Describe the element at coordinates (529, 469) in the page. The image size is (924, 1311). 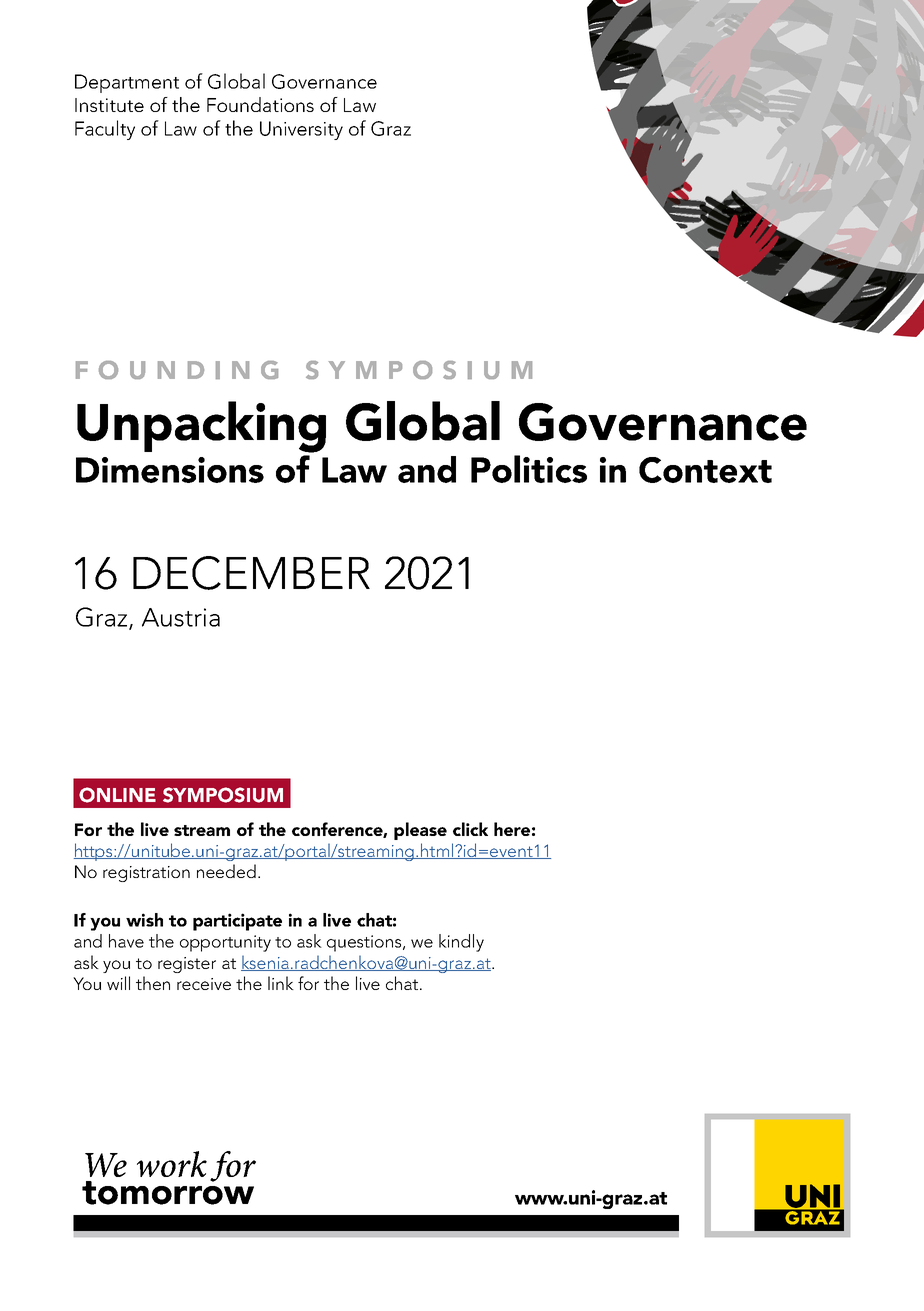
I see `Politics` at that location.
